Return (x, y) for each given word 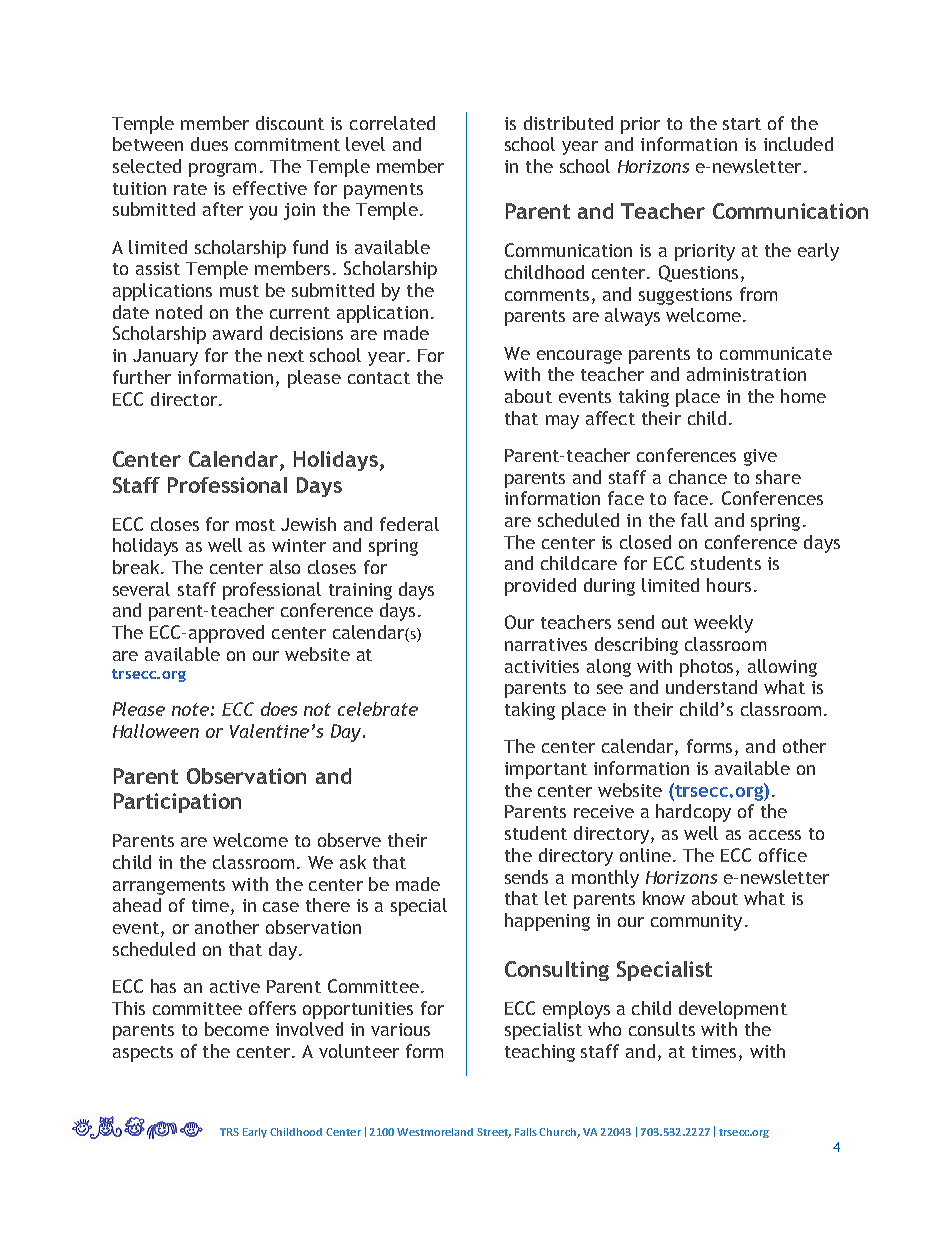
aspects (143, 1054)
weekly (723, 624)
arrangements (169, 887)
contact (379, 378)
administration (746, 374)
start (742, 124)
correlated (392, 123)
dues (209, 144)
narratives (546, 644)
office (783, 855)
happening (547, 922)
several (141, 589)
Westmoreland (435, 1132)
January (165, 357)
